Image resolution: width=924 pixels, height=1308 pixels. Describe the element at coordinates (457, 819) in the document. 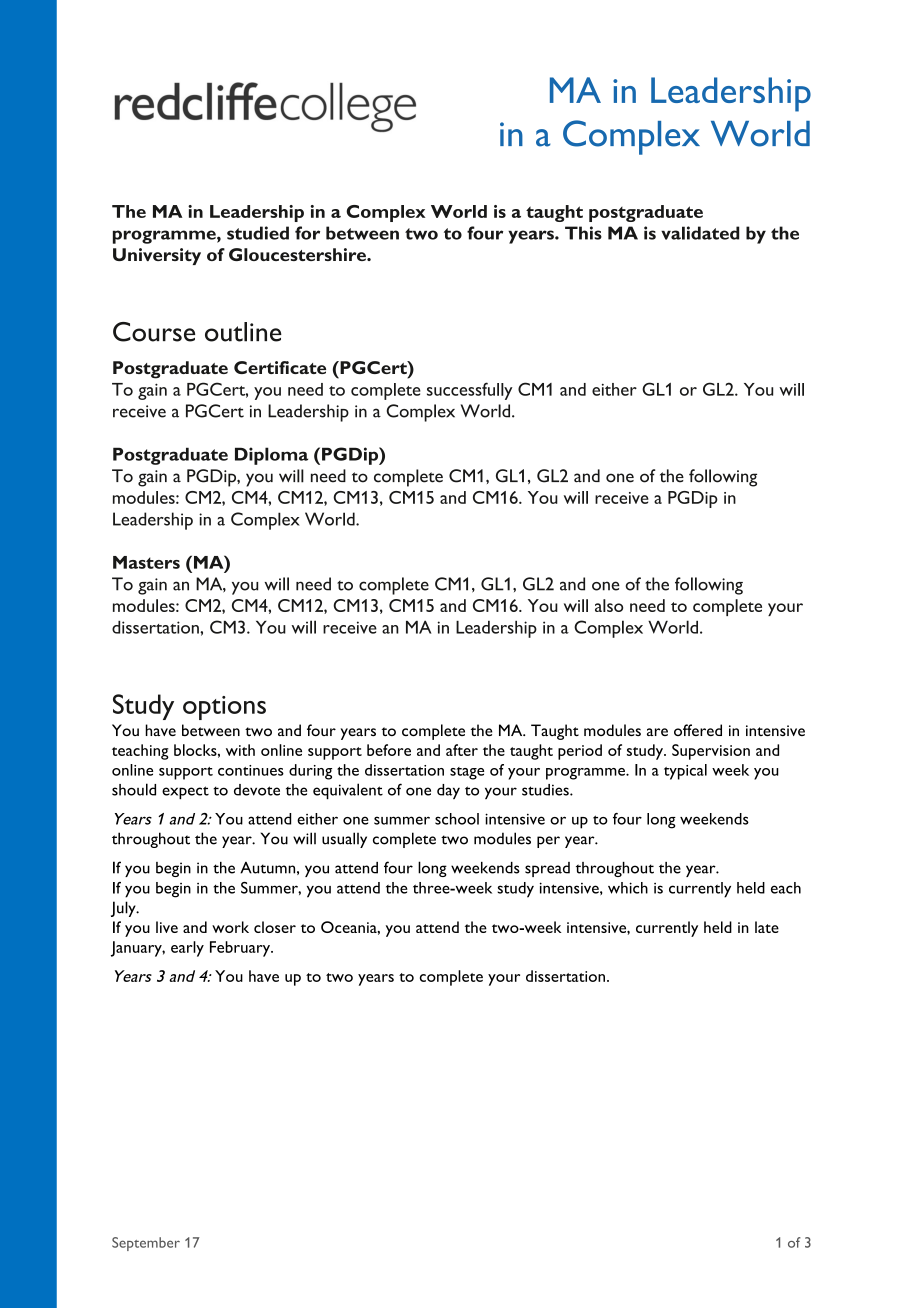

I see `school` at that location.
